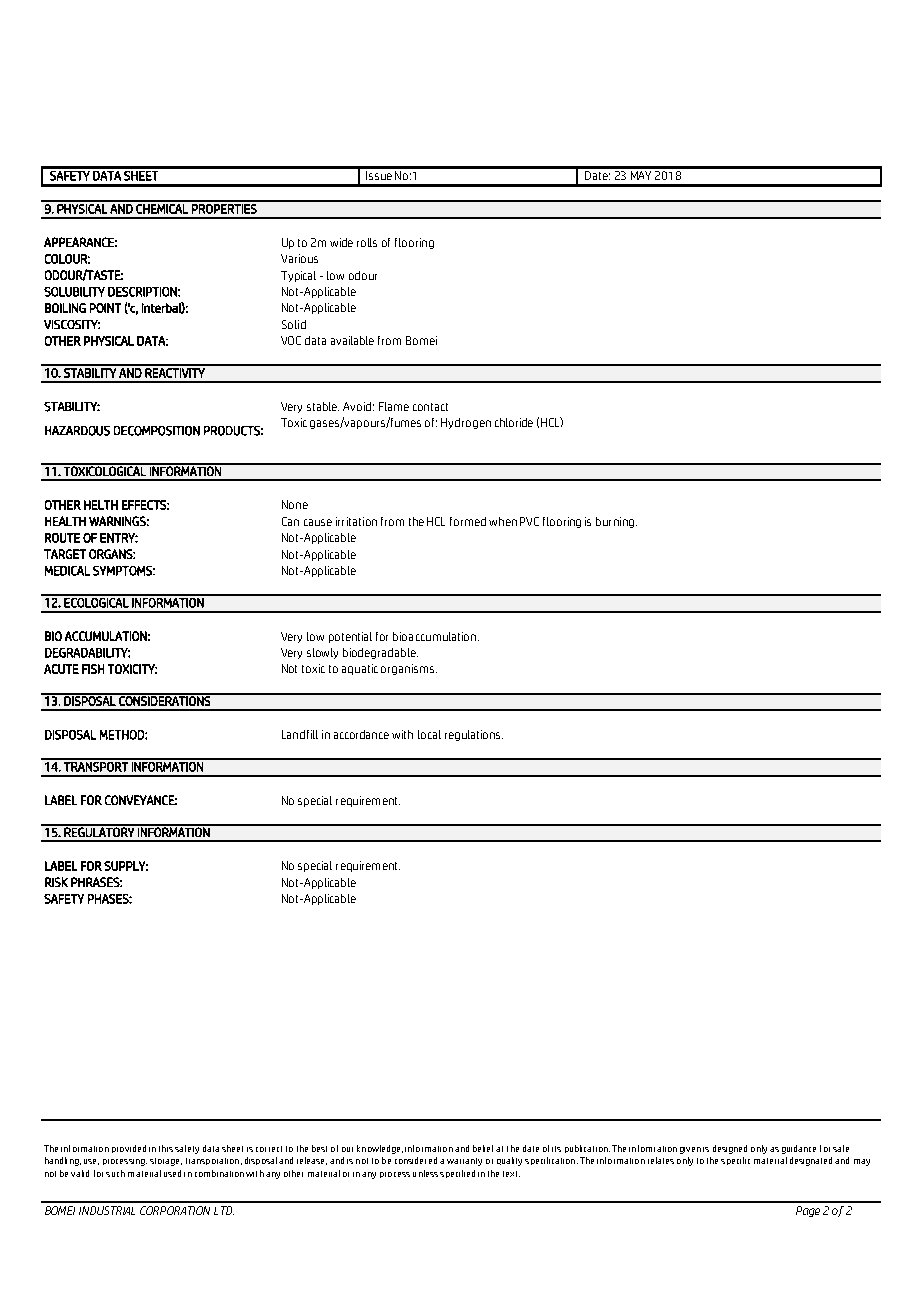 The height and width of the screenshot is (1308, 924). Describe the element at coordinates (466, 423) in the screenshot. I see `Hydrogen` at that location.
